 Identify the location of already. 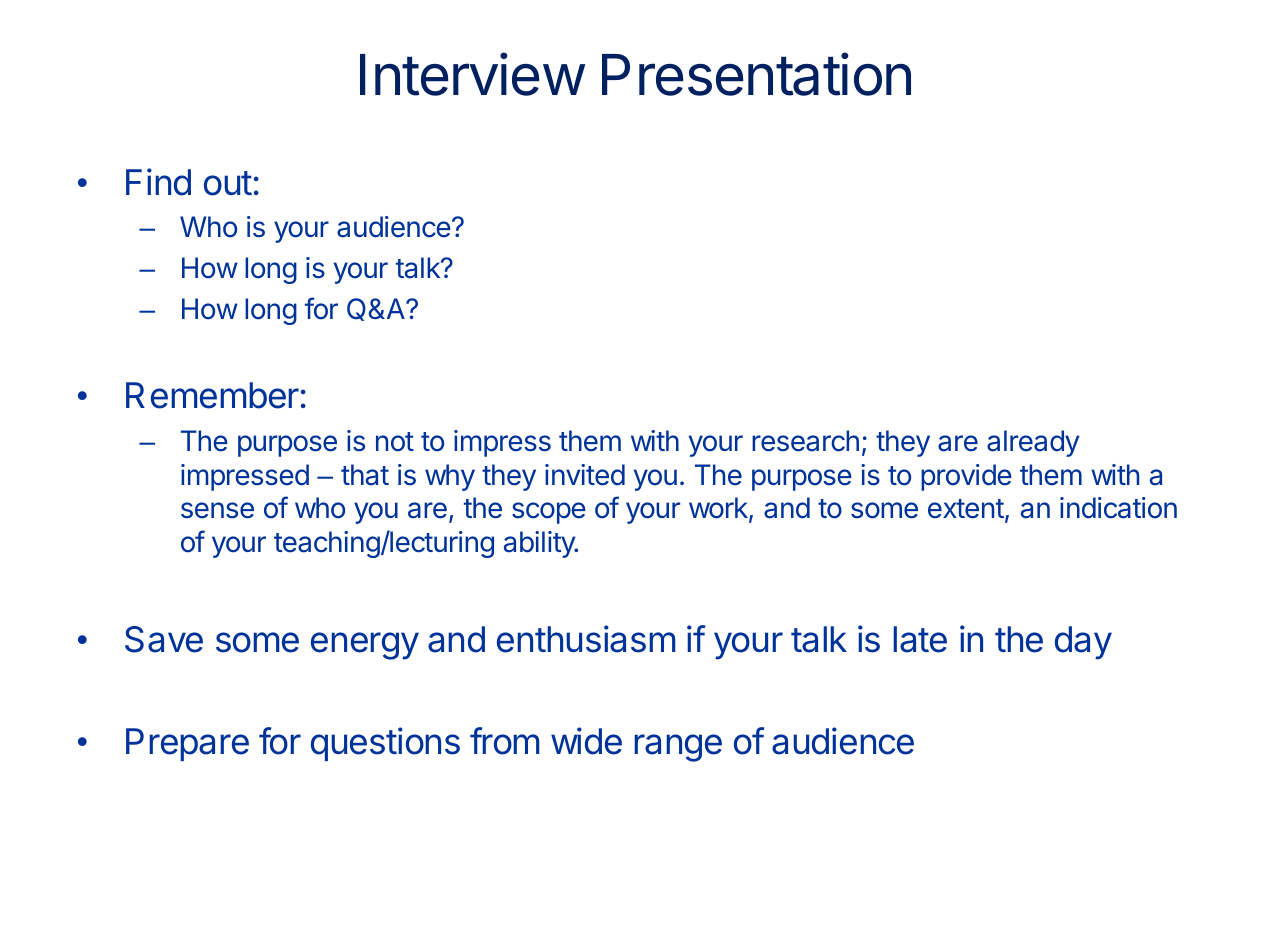
(1033, 443).
